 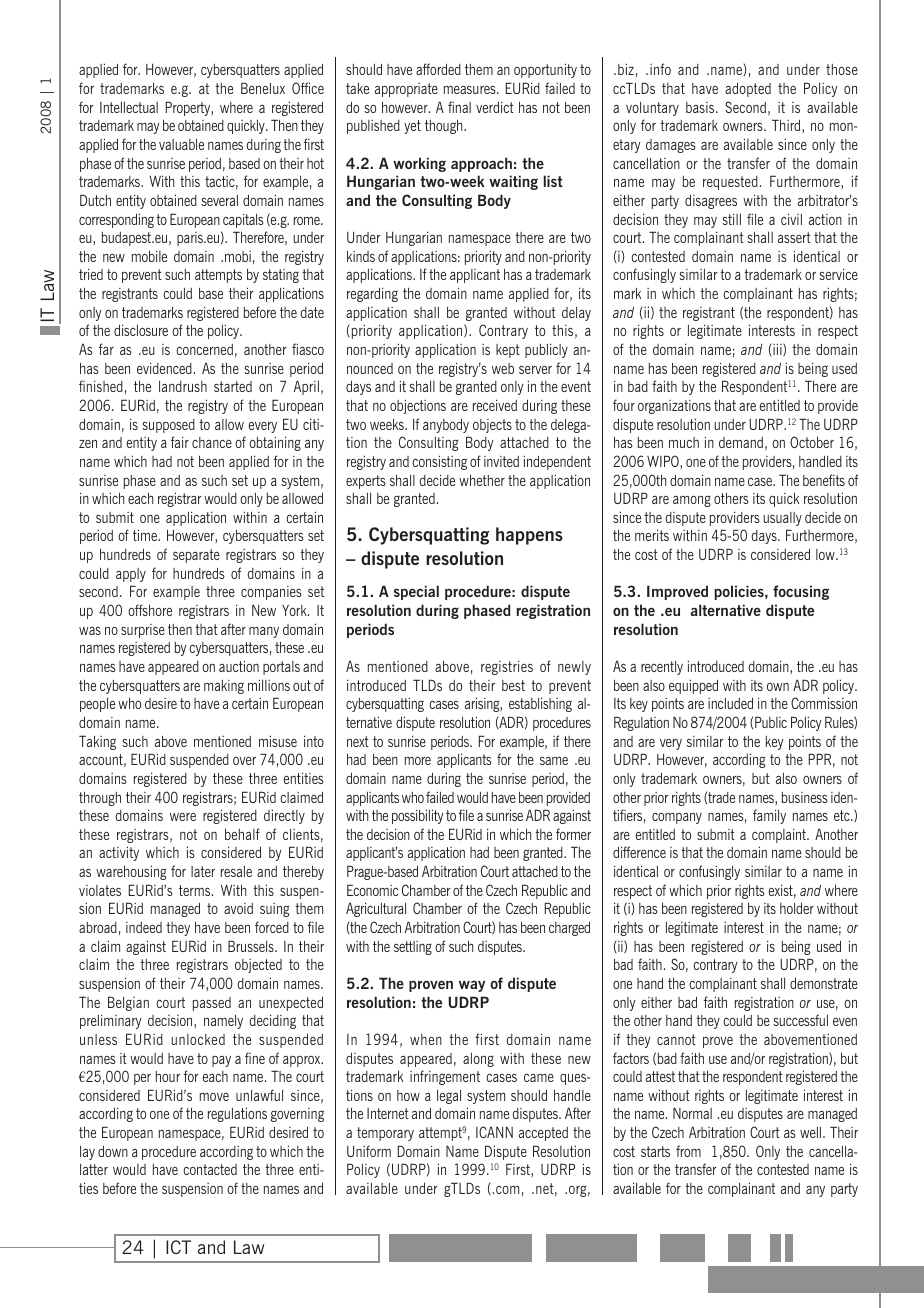 What do you see at coordinates (210, 1169) in the document?
I see `contacted` at bounding box center [210, 1169].
